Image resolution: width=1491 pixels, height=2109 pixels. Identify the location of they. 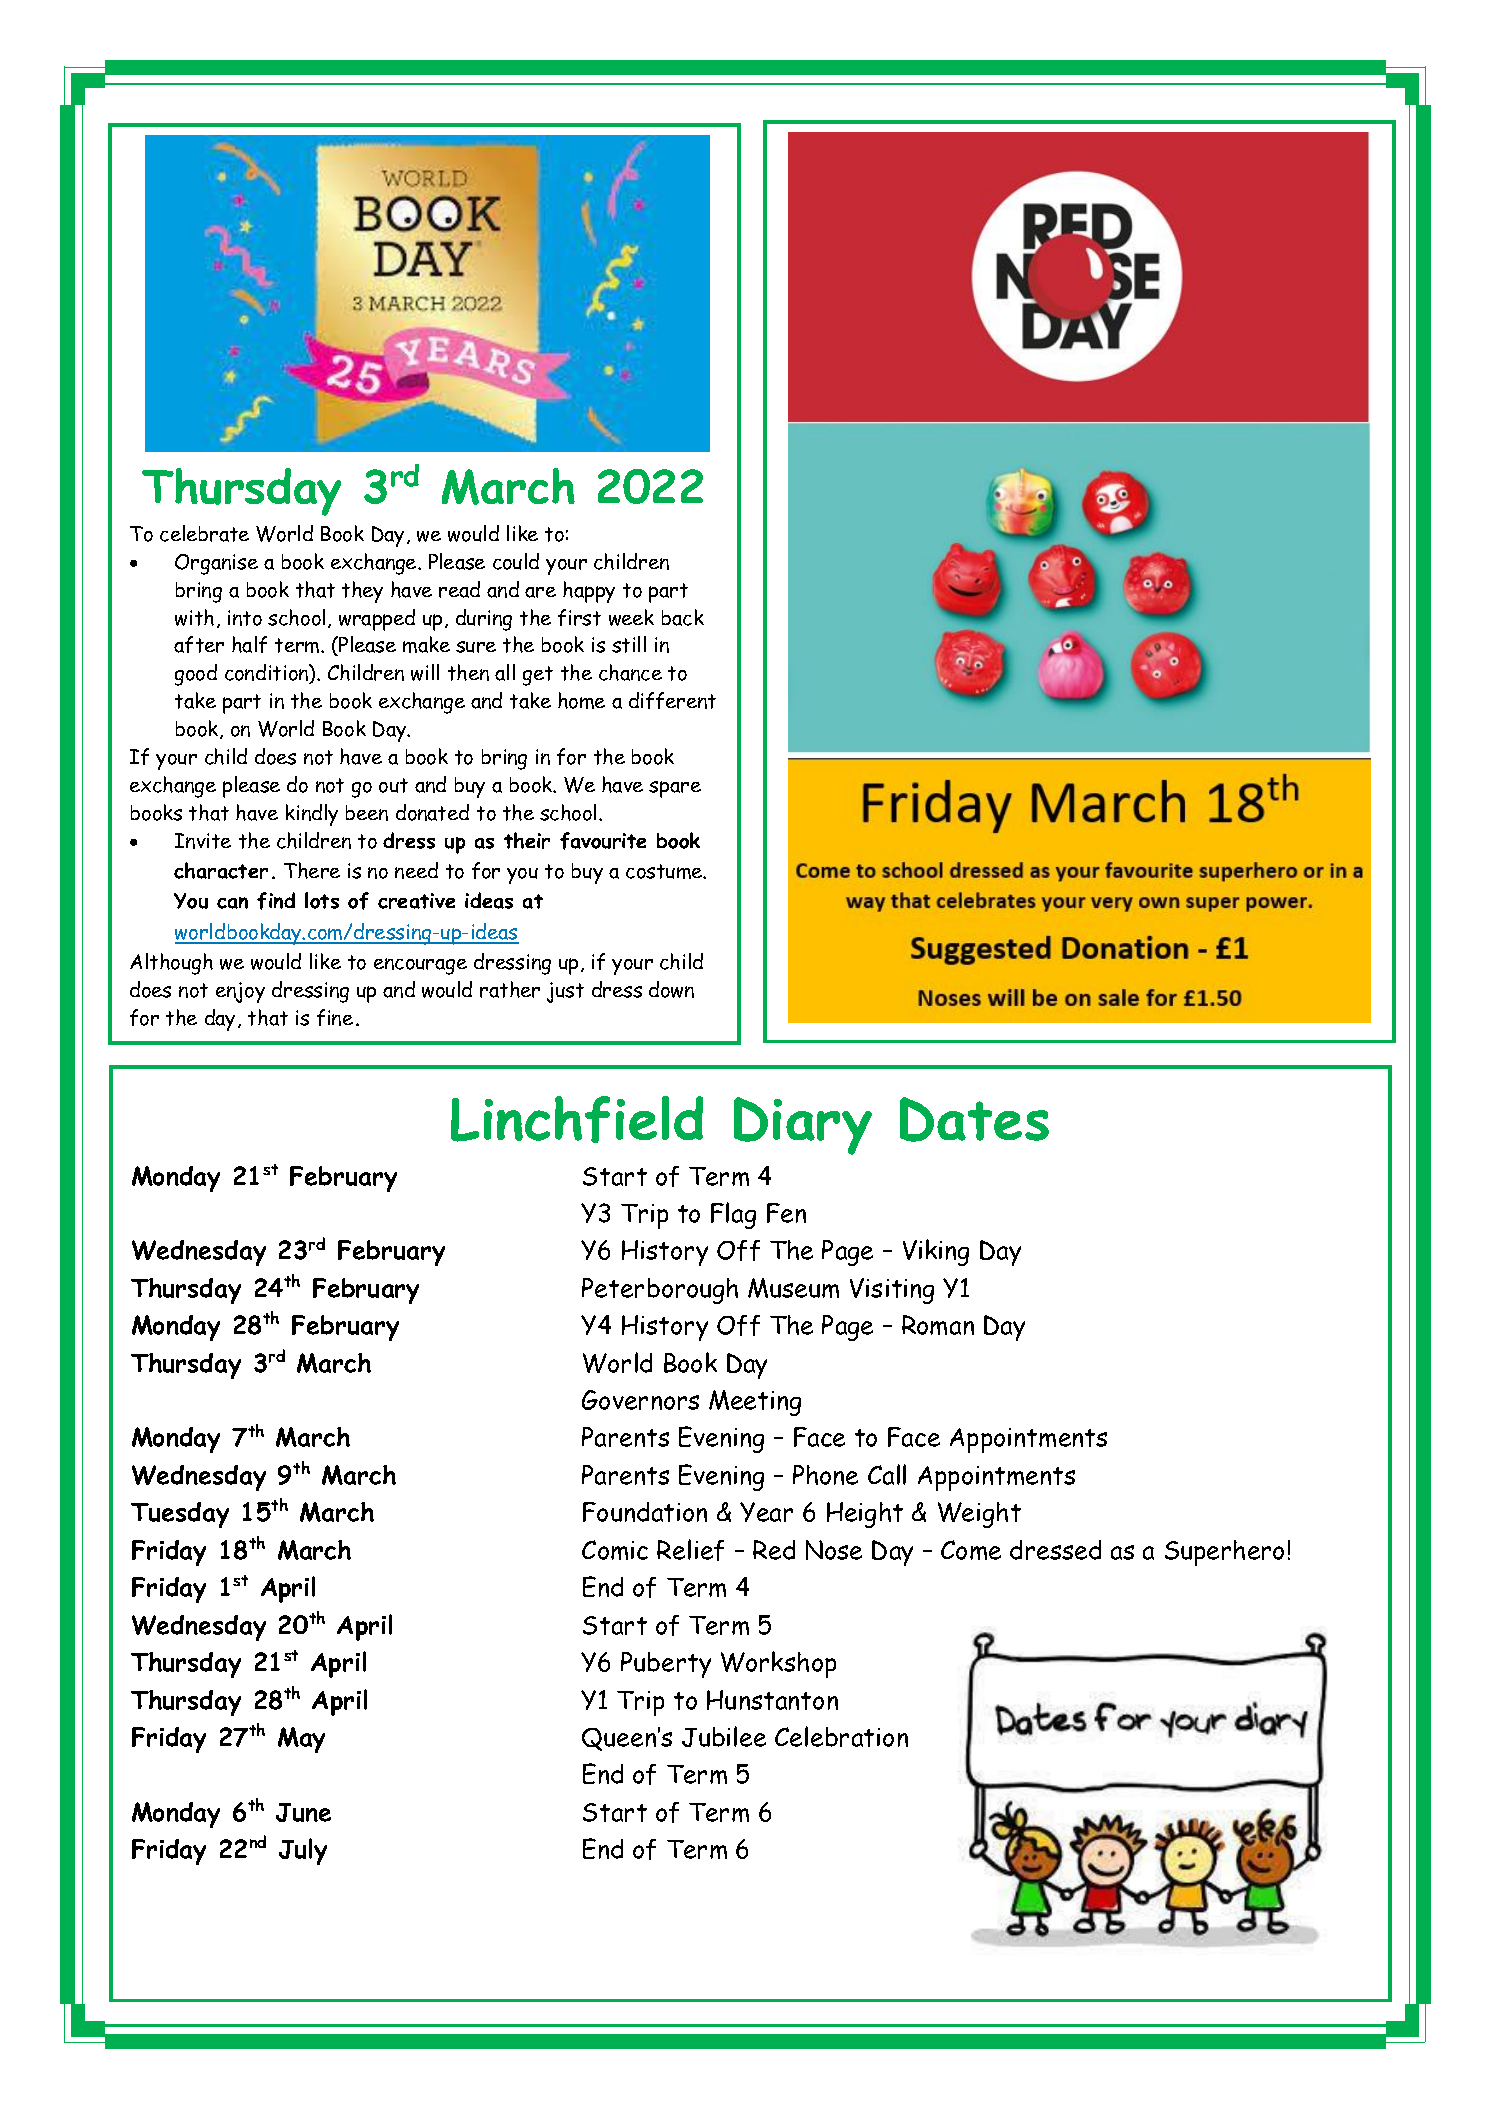
(362, 592).
